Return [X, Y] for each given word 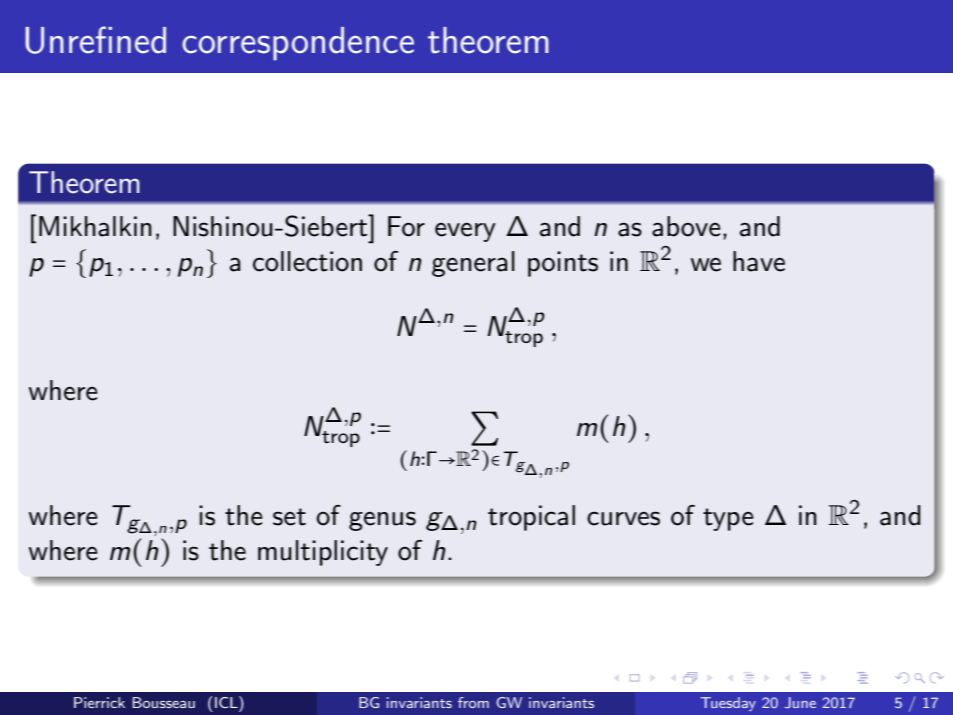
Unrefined [95, 40]
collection [307, 261]
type [728, 519]
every [465, 232]
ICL [227, 702]
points [563, 264]
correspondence [298, 44]
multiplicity [323, 553]
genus [382, 521]
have [759, 261]
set [289, 517]
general [473, 264]
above [686, 226]
